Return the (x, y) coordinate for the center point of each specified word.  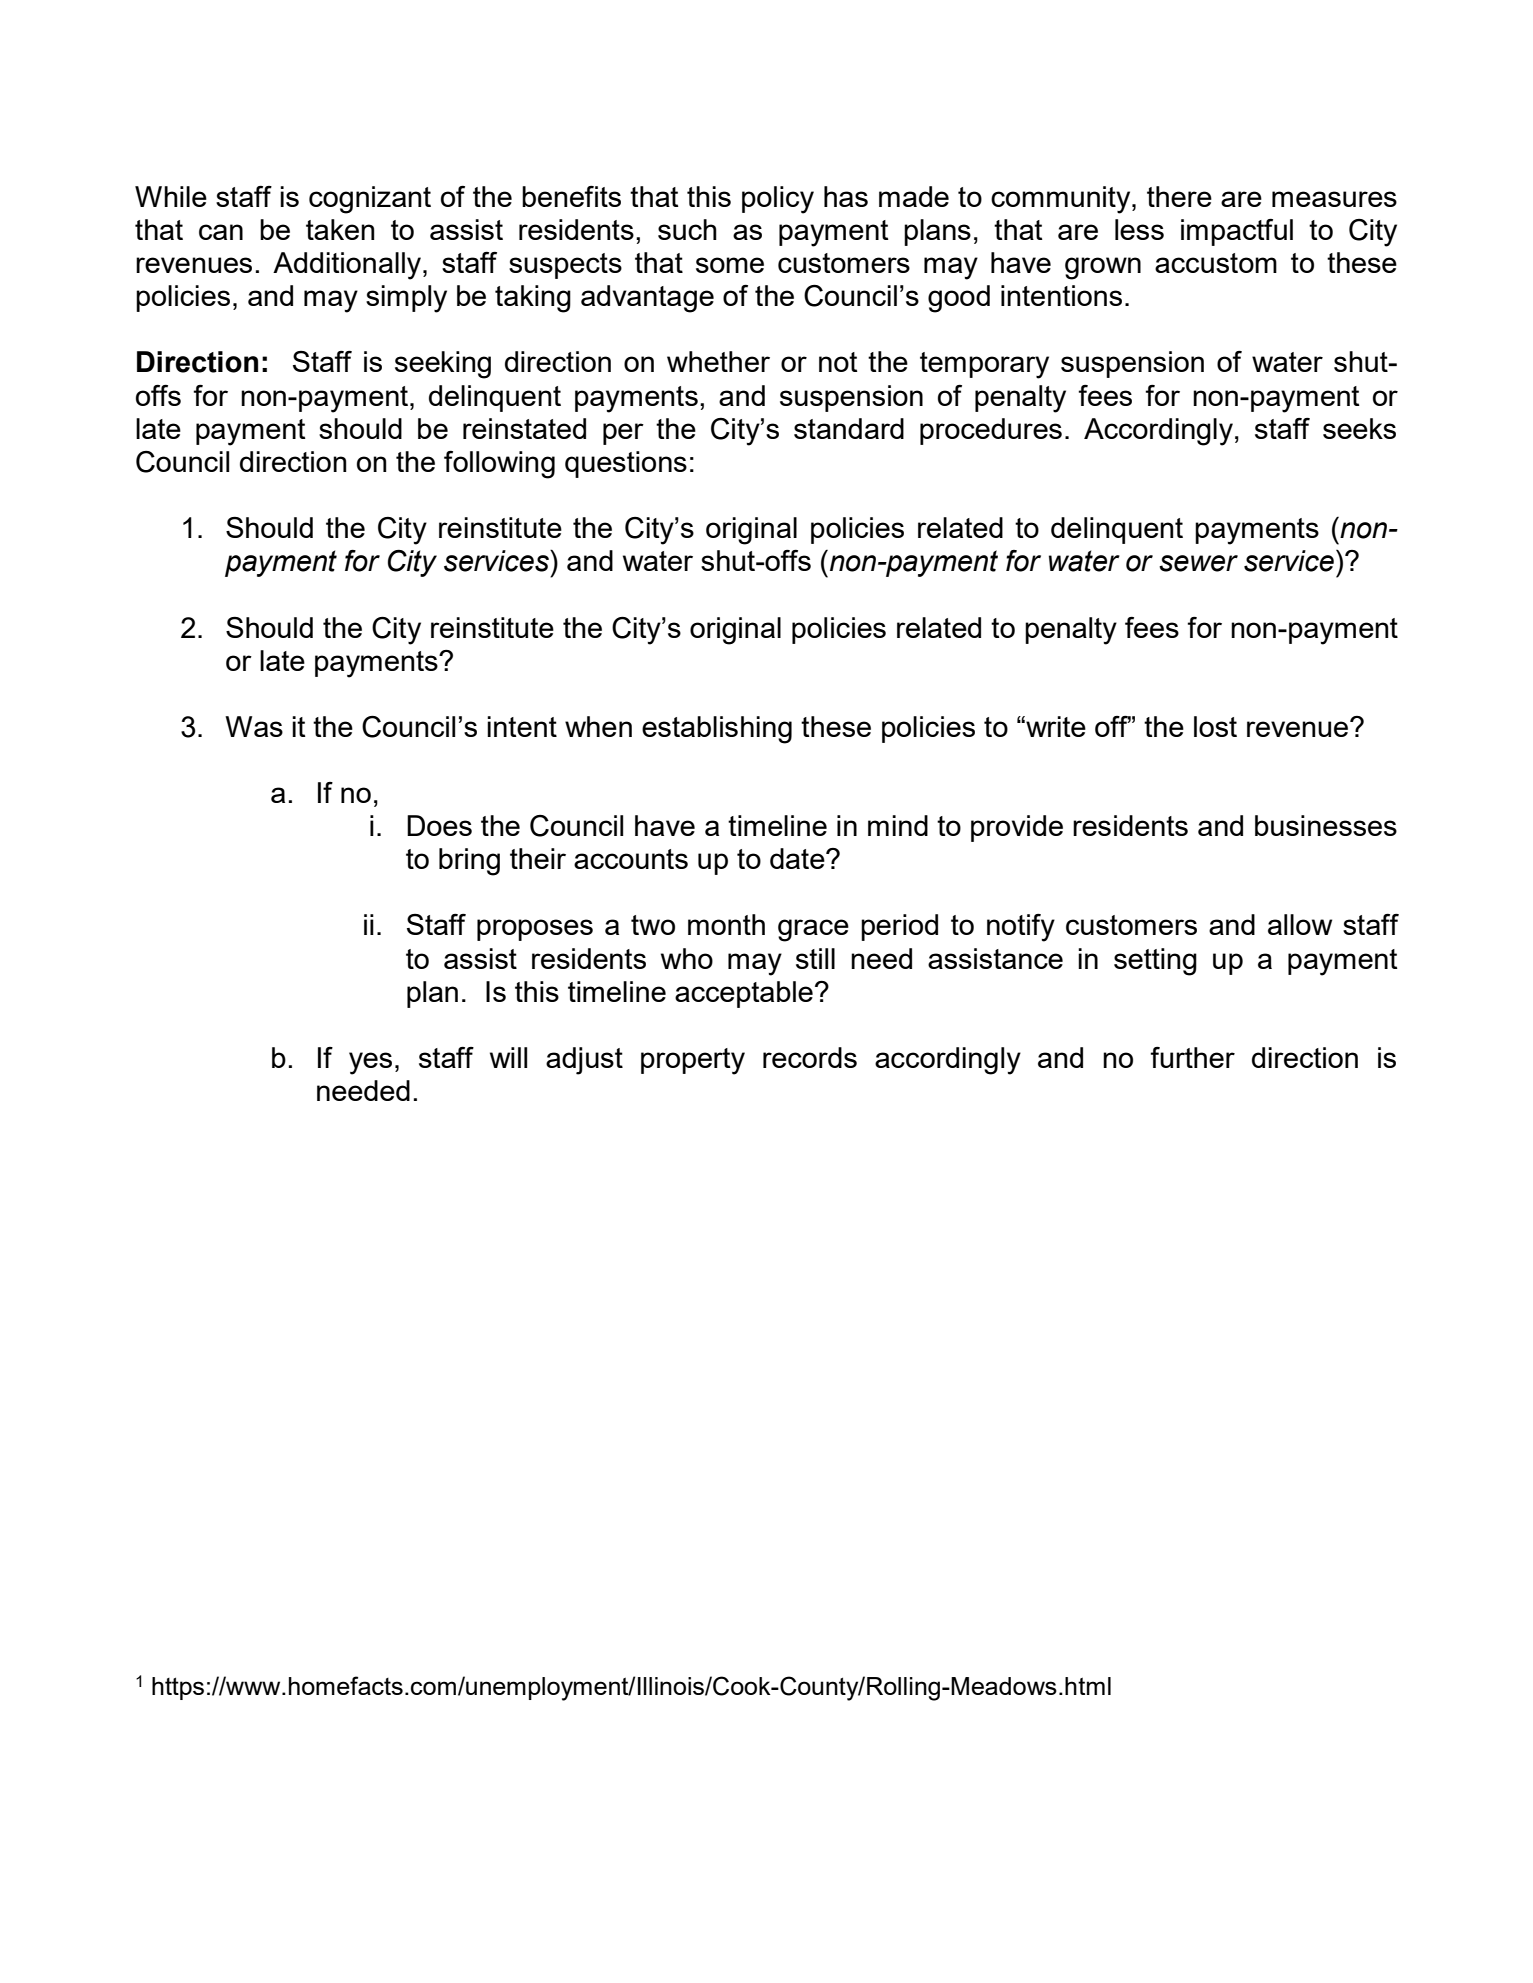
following (499, 465)
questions (626, 464)
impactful (1237, 232)
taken (340, 229)
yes (370, 1063)
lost (1215, 726)
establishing (717, 730)
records (810, 1057)
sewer (1198, 563)
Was (254, 726)
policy (778, 200)
